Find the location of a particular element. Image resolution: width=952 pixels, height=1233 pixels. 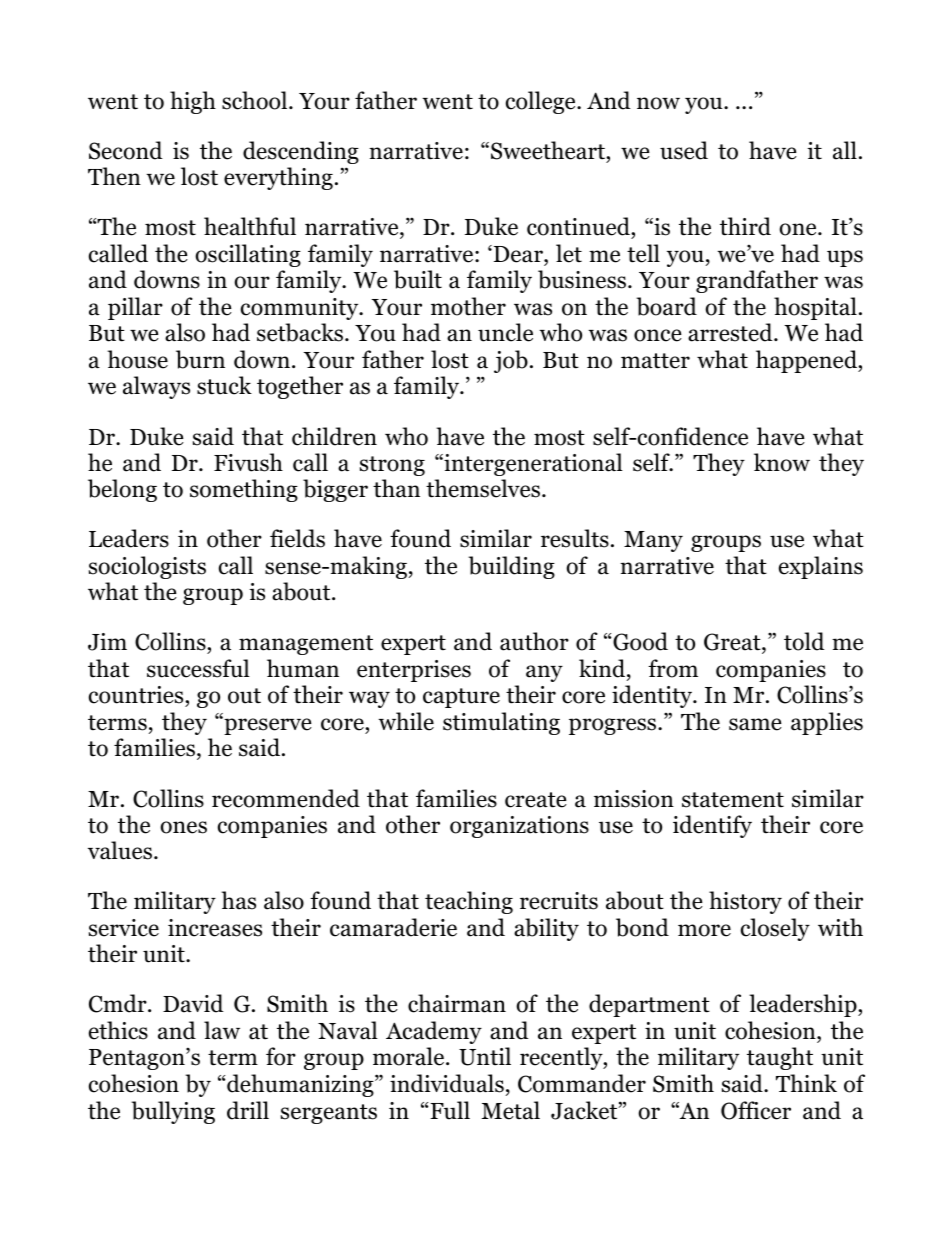

burn is located at coordinates (200, 359).
